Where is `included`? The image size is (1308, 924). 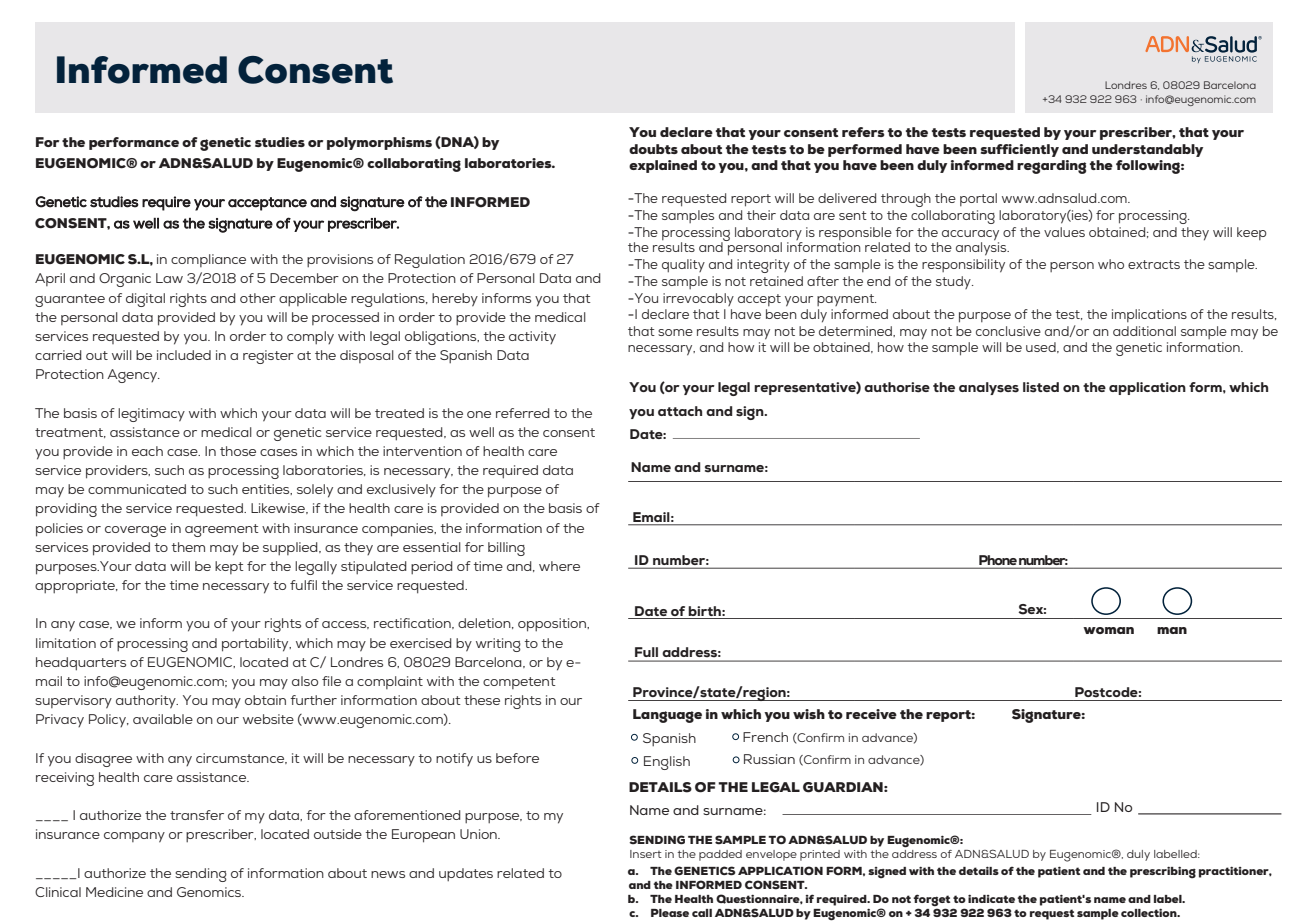
included is located at coordinates (184, 355).
